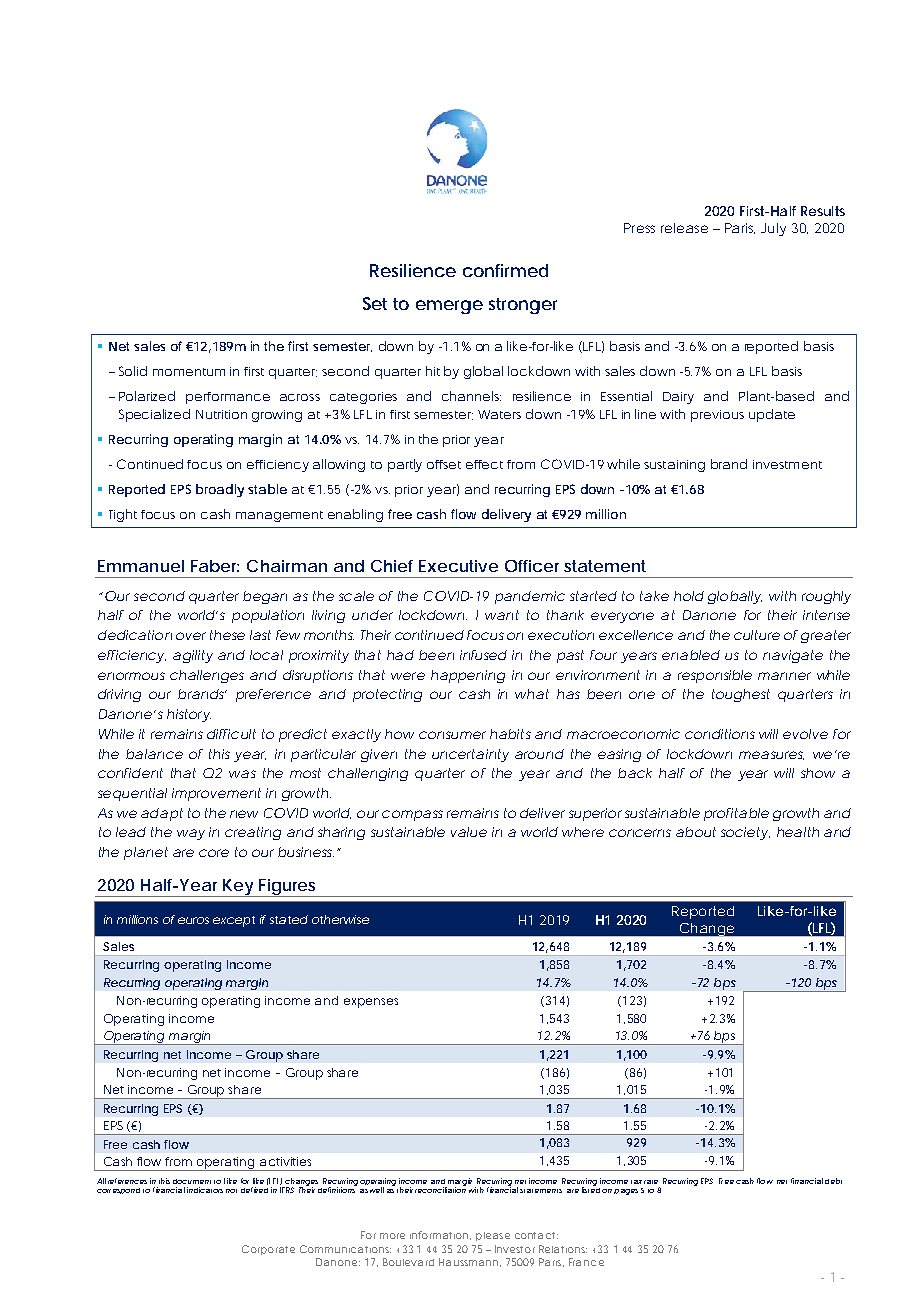 This image has height=1308, width=924. Describe the element at coordinates (493, 1236) in the image. I see `please` at that location.
